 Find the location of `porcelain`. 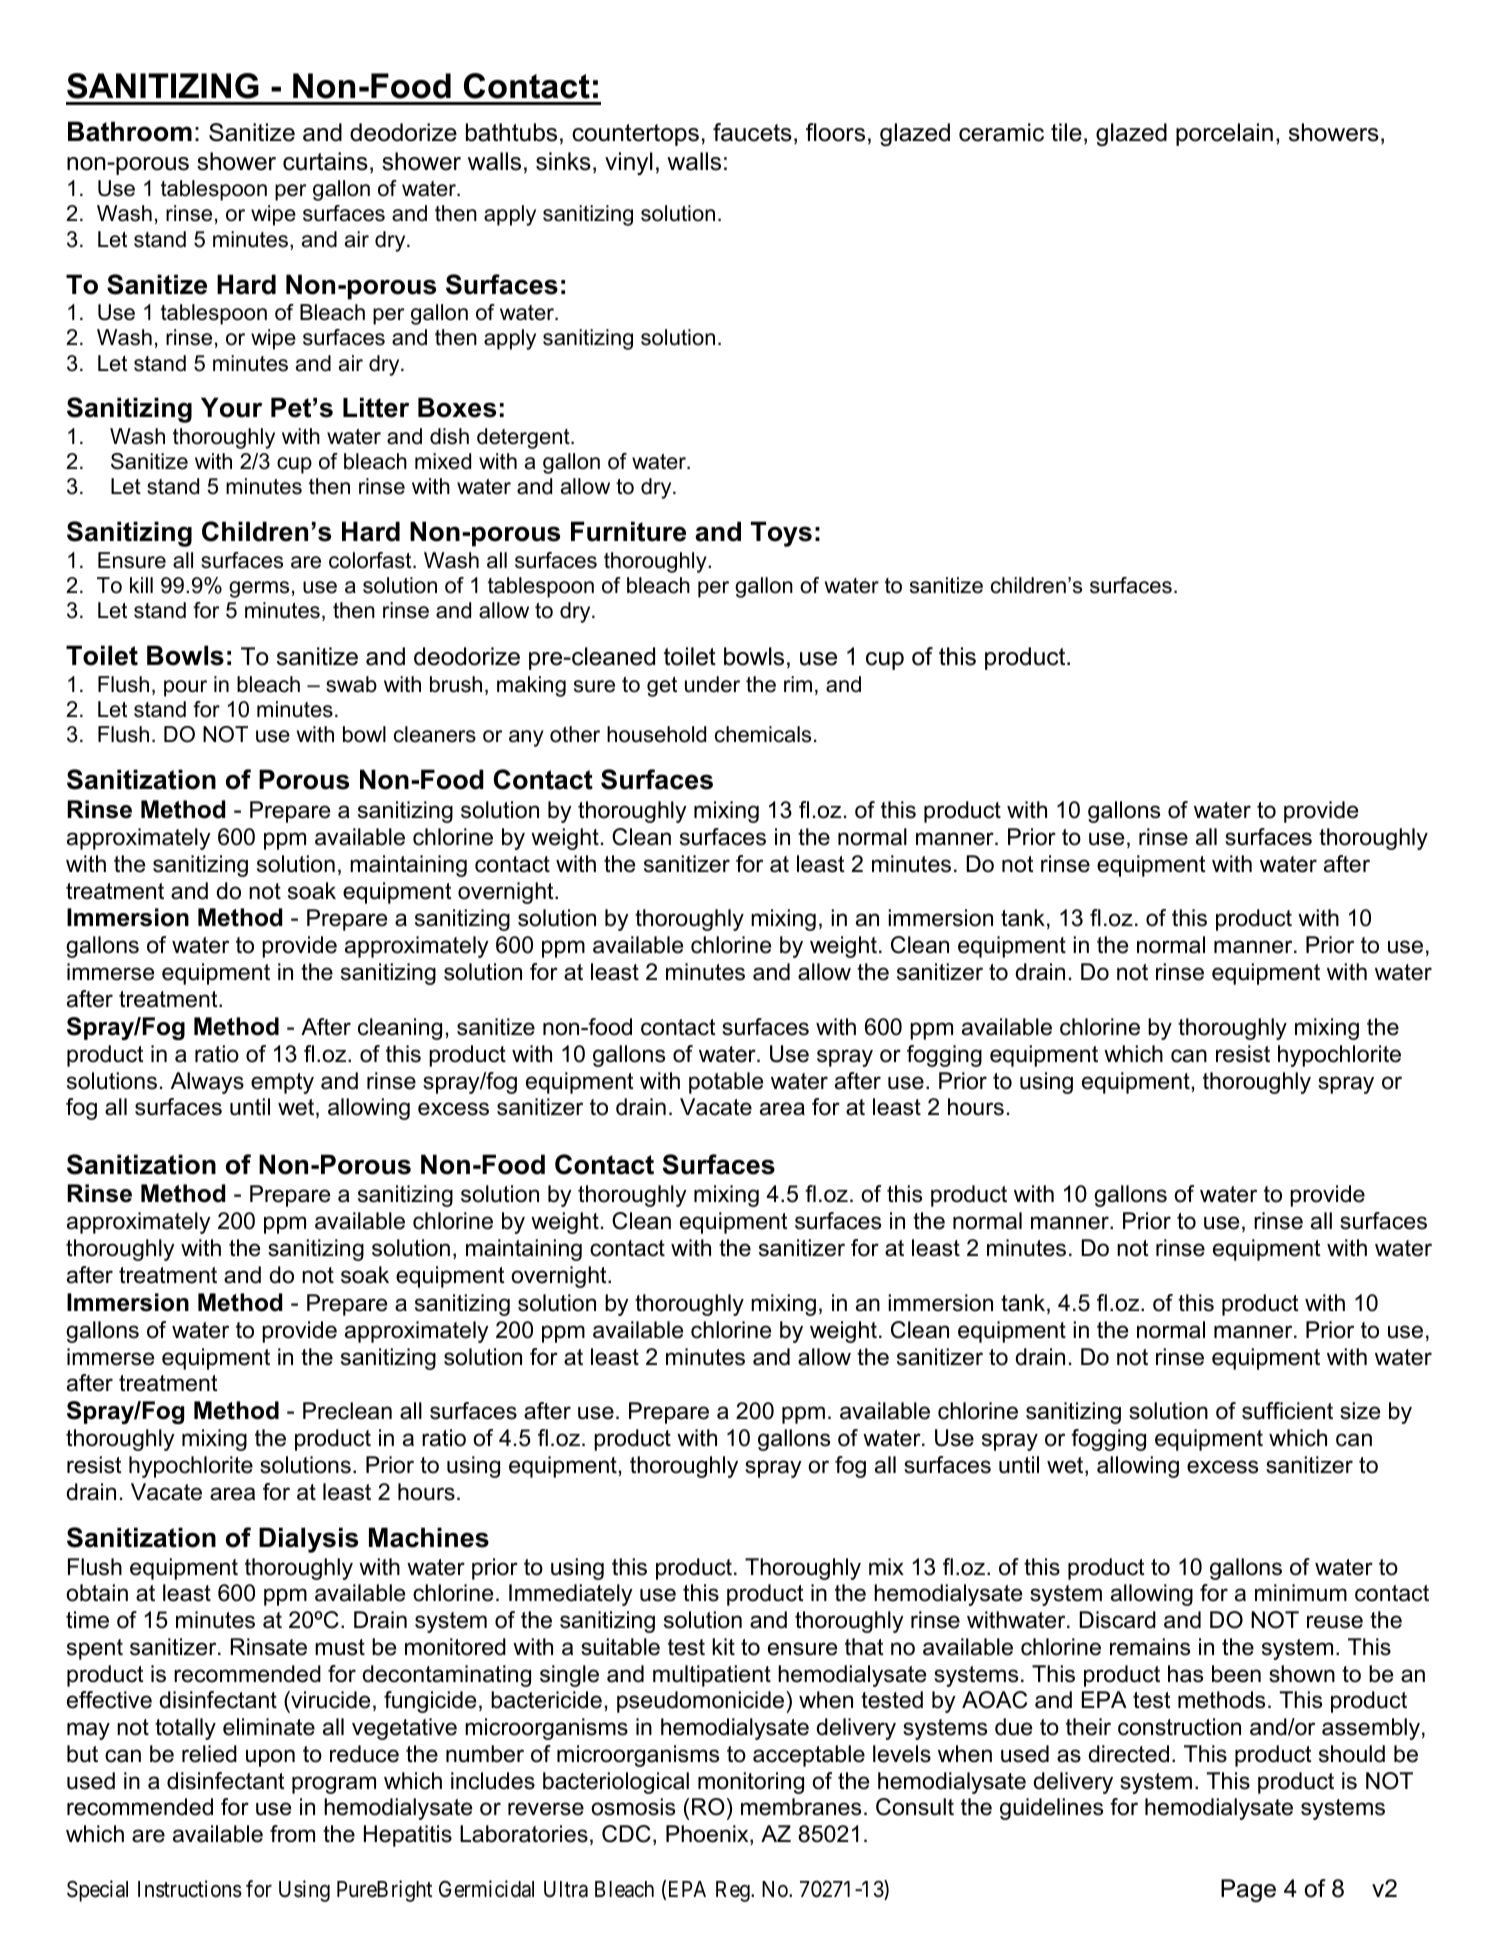

porcelain is located at coordinates (1224, 134).
